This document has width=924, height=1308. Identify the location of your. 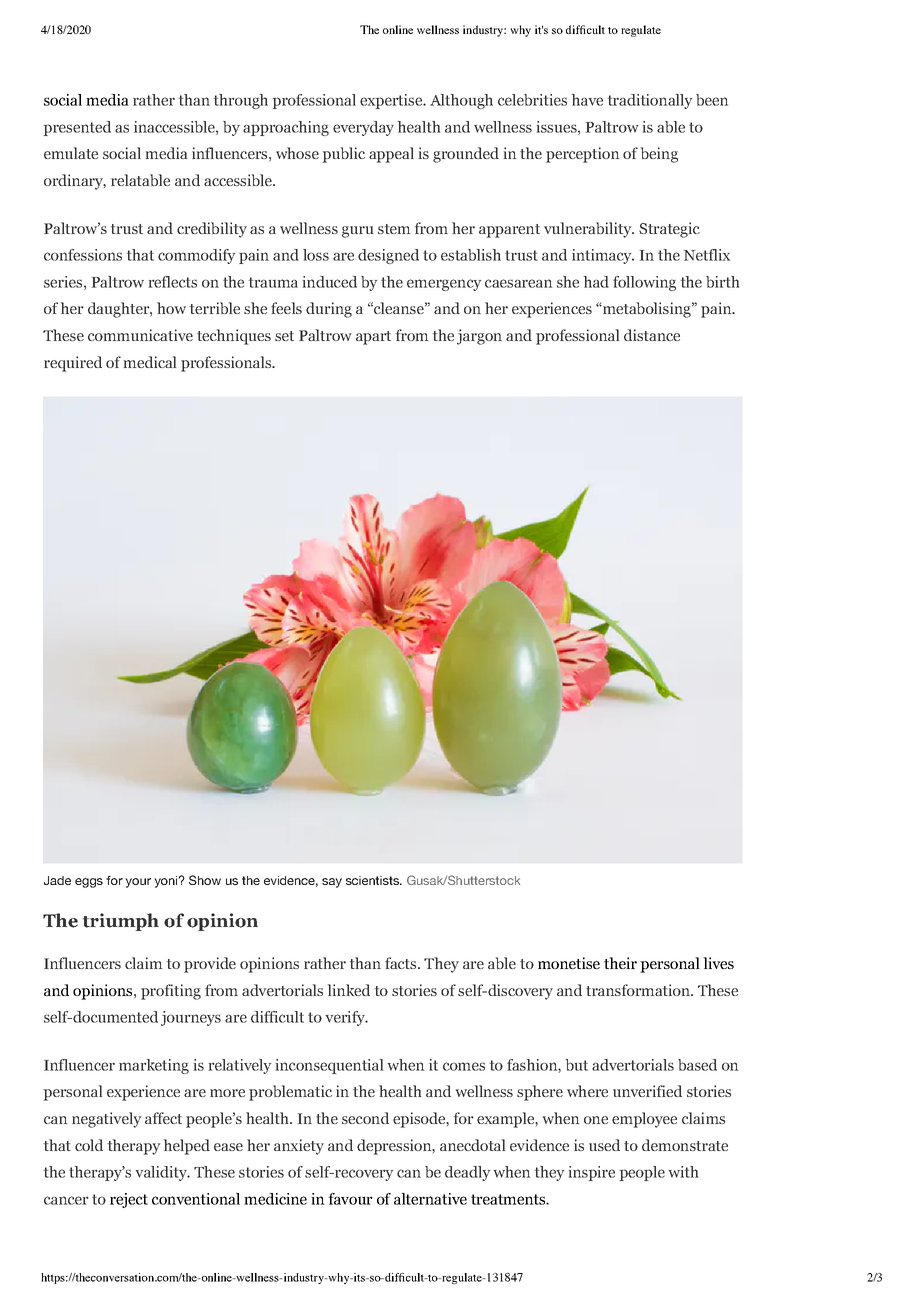
(138, 883).
